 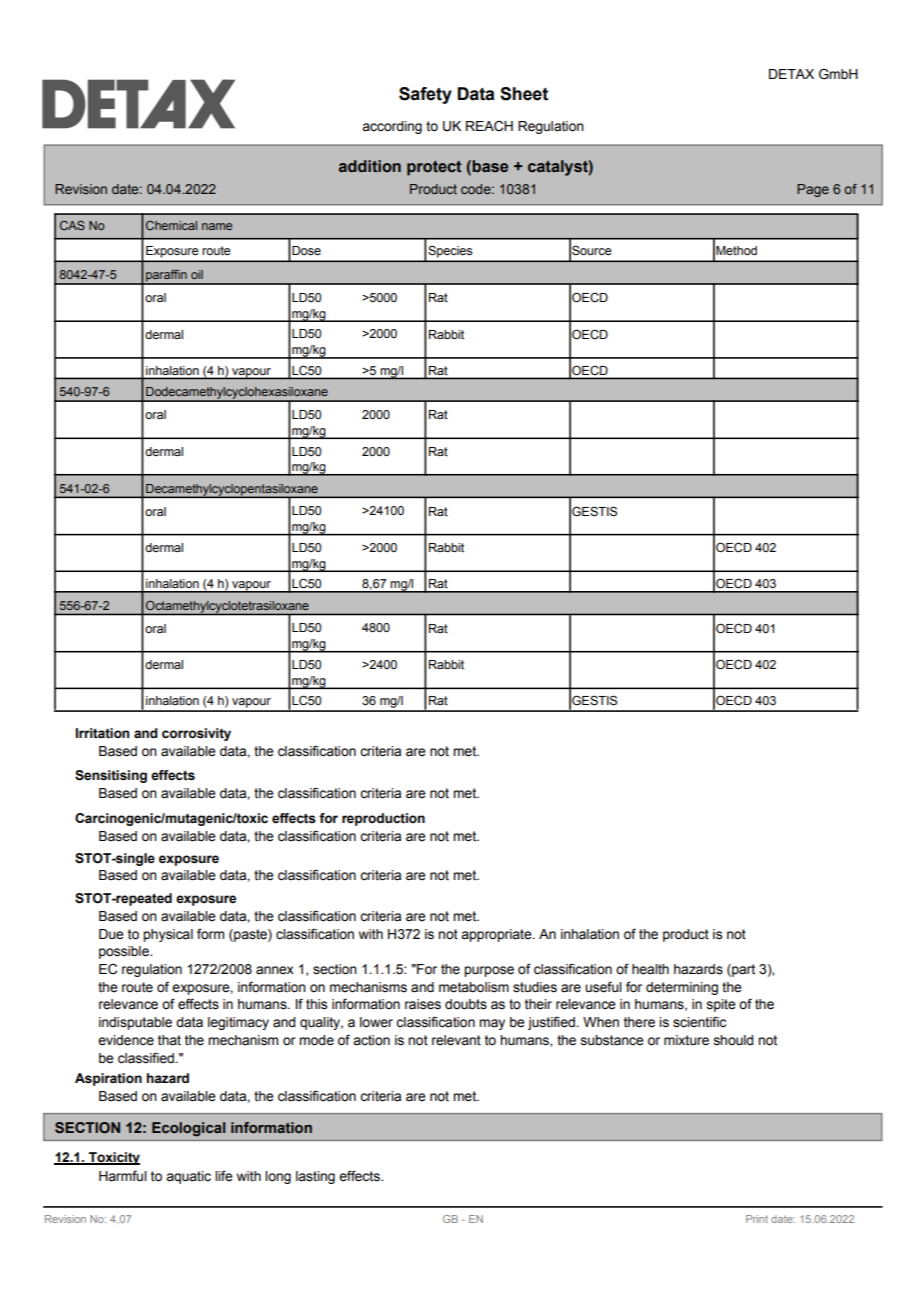 What do you see at coordinates (497, 935) in the screenshot?
I see `appropriate` at bounding box center [497, 935].
